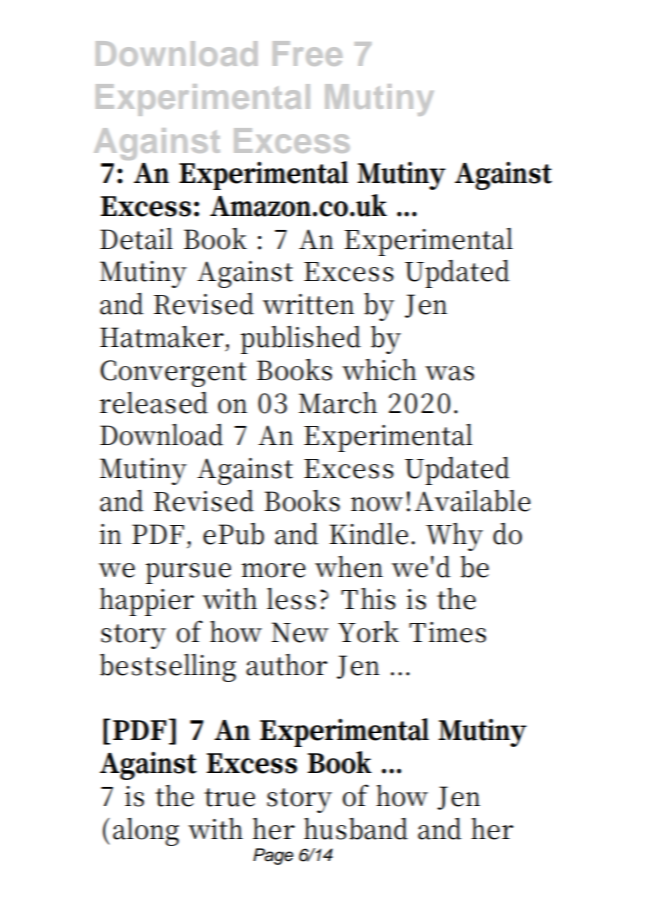  I want to click on along, so click(146, 832).
